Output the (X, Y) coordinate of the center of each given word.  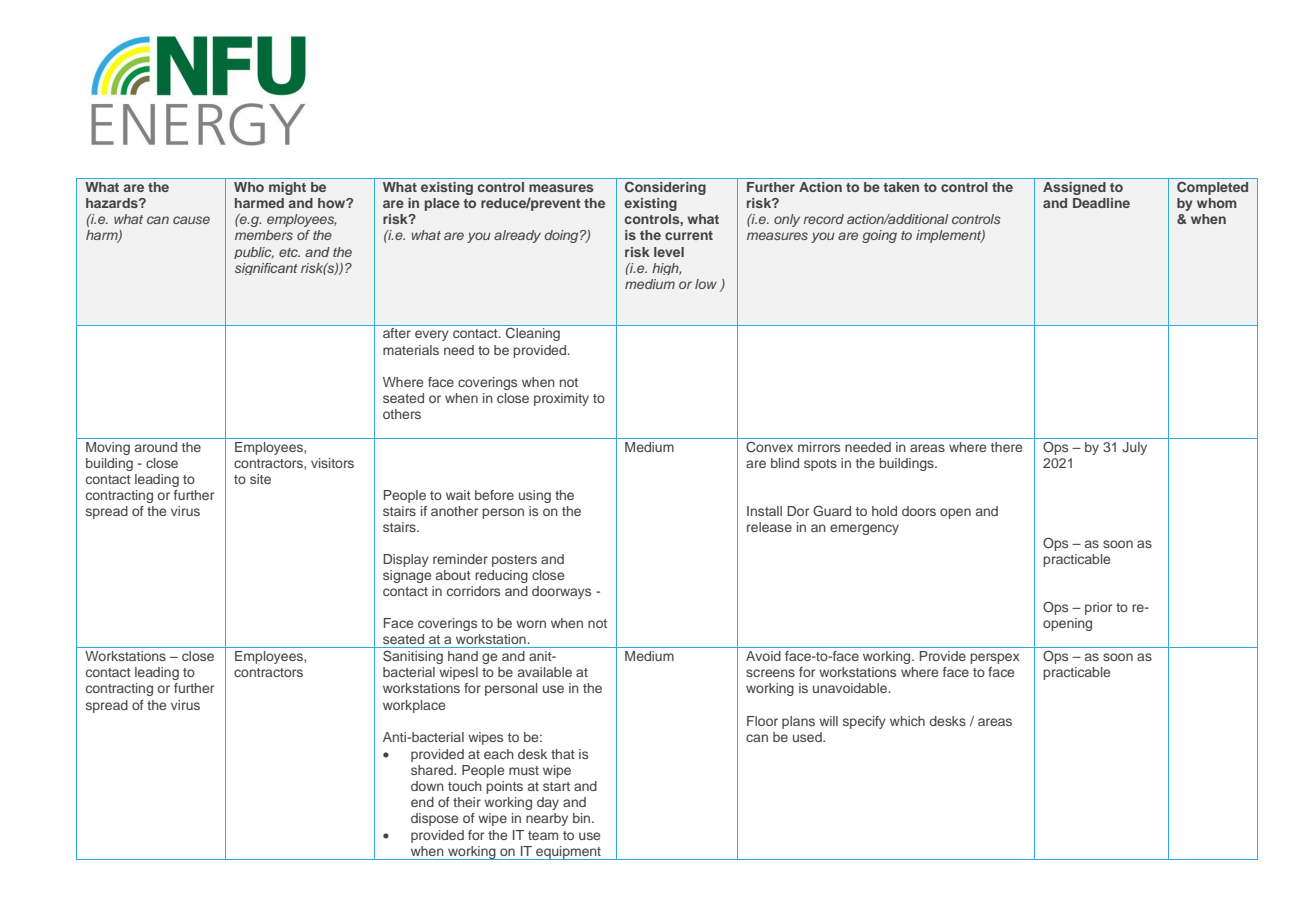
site (260, 479)
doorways (561, 592)
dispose (434, 819)
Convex (769, 447)
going (879, 236)
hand (463, 656)
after (397, 333)
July (1134, 448)
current (689, 235)
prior (1098, 608)
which (907, 721)
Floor (762, 721)
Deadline (1101, 203)
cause (191, 220)
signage (407, 576)
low (706, 284)
